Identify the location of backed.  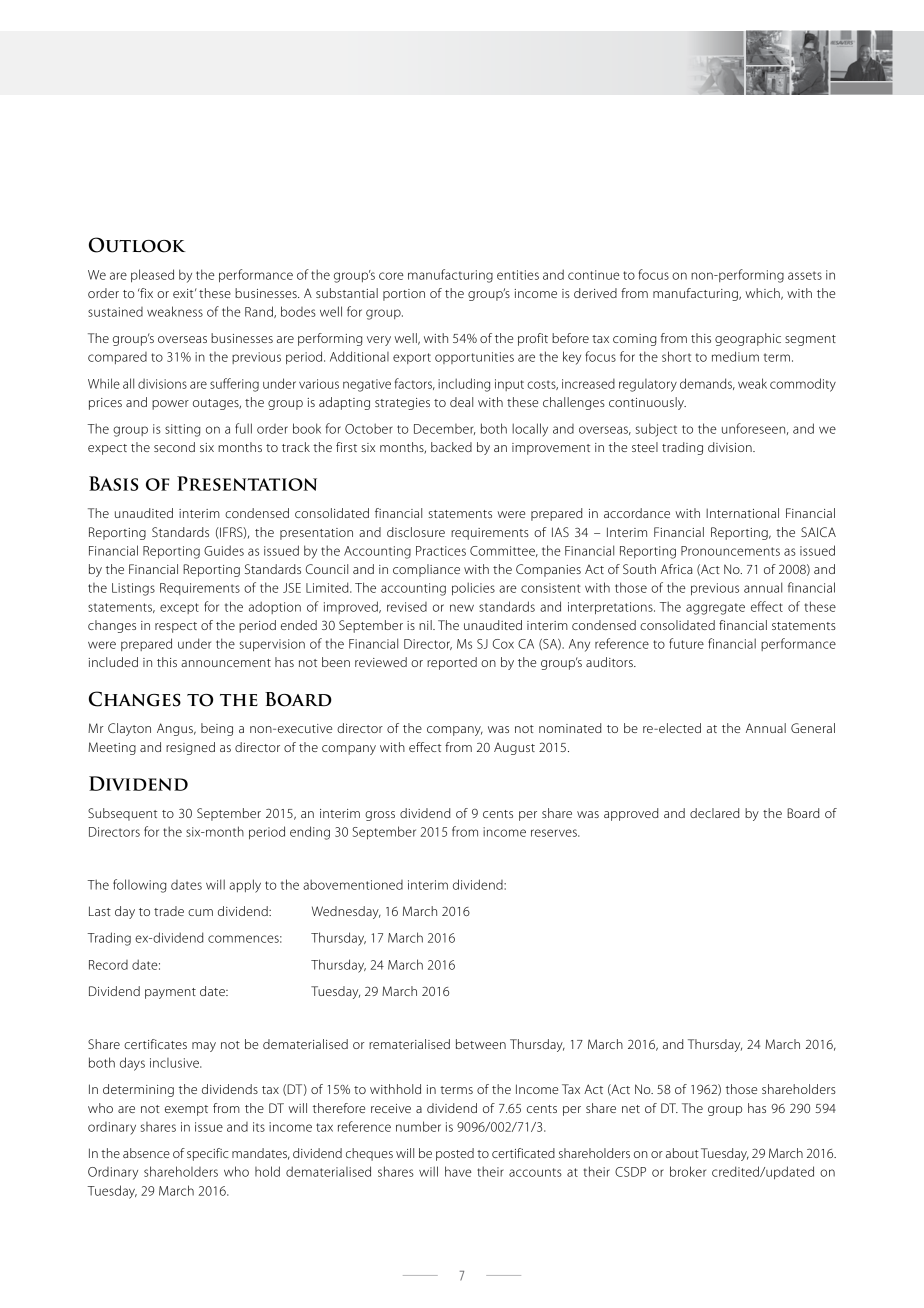
(451, 447).
